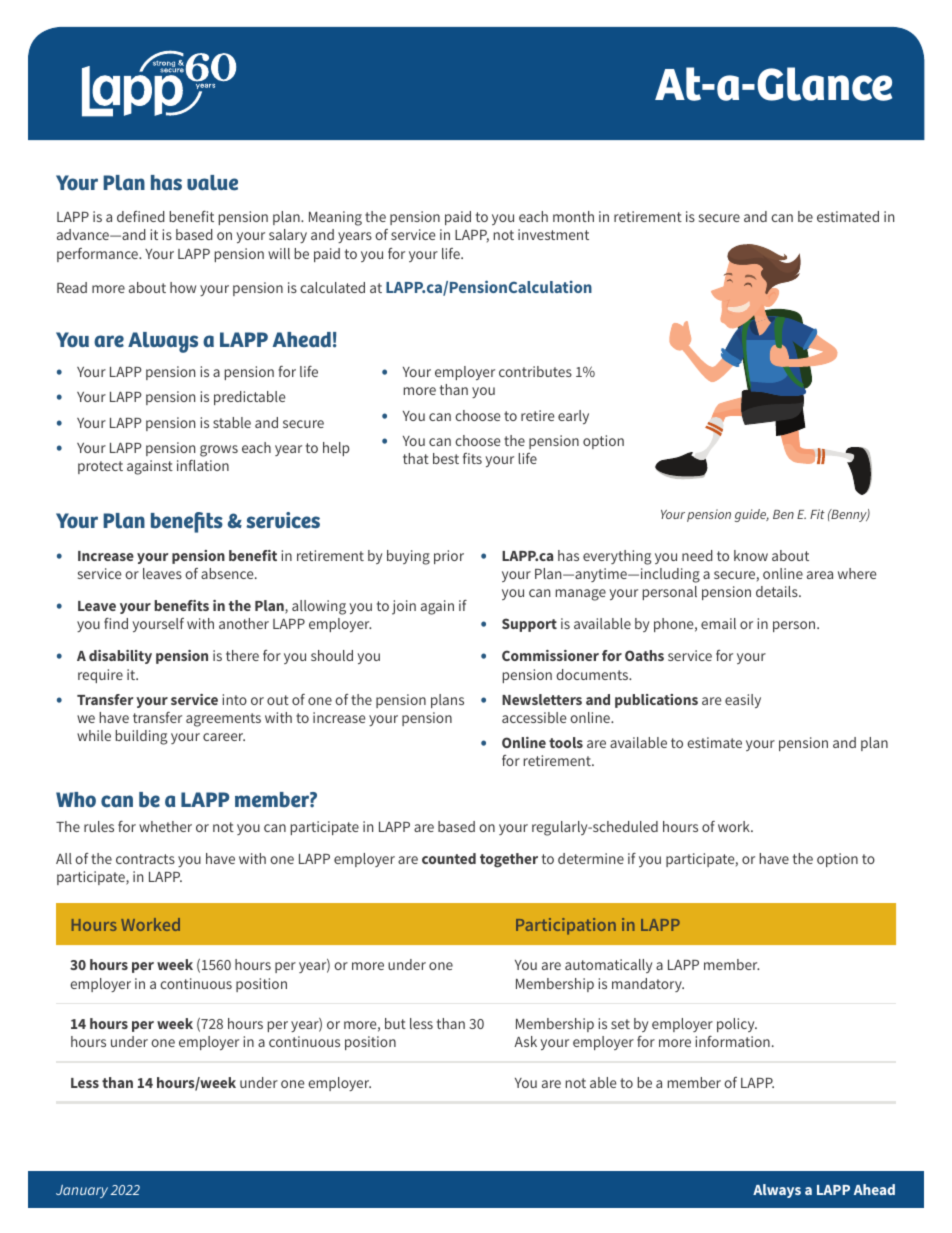 The height and width of the image is (1233, 952). What do you see at coordinates (743, 701) in the image?
I see `easily` at bounding box center [743, 701].
